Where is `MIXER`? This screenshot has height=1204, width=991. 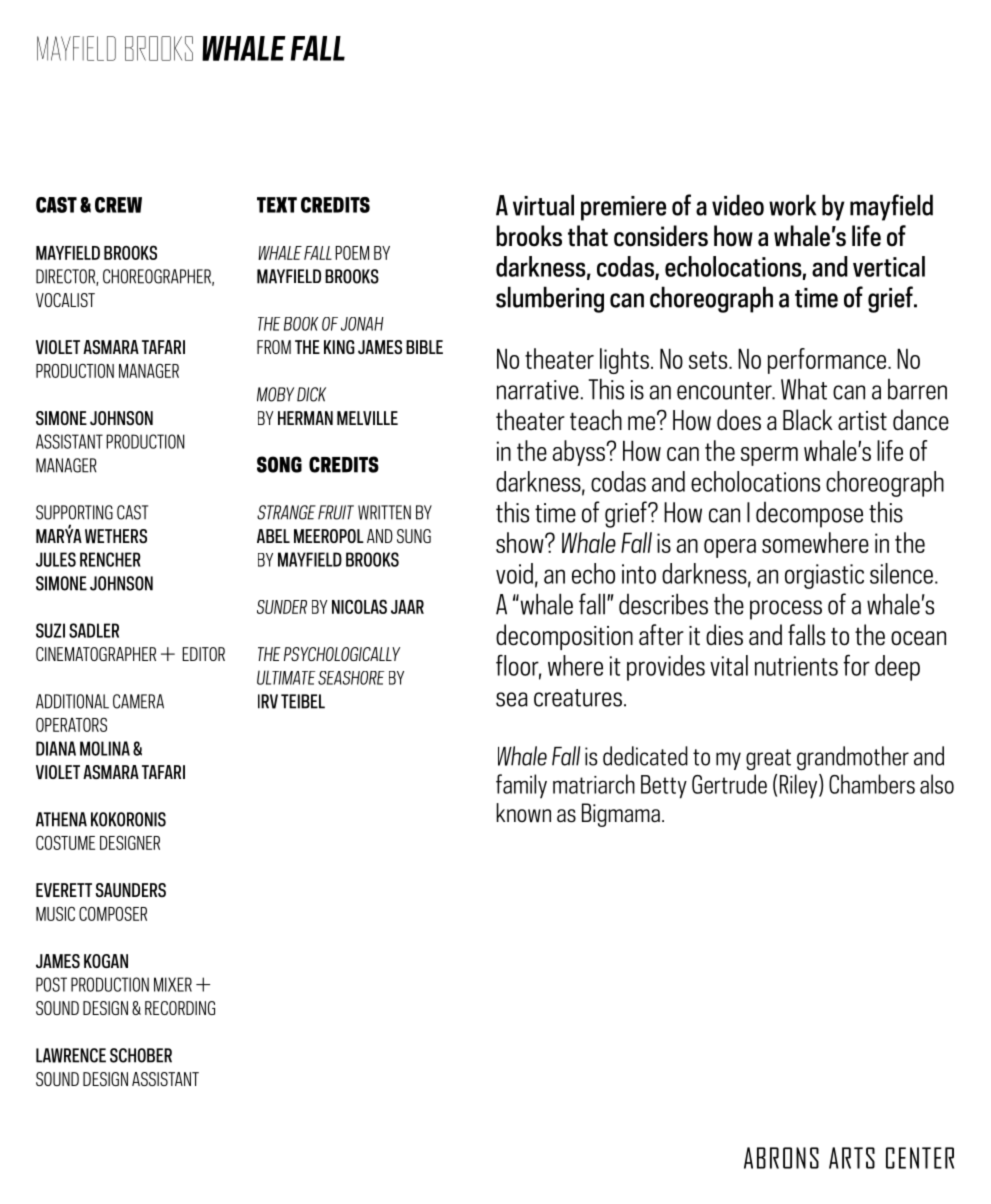
MIXER is located at coordinates (173, 984).
